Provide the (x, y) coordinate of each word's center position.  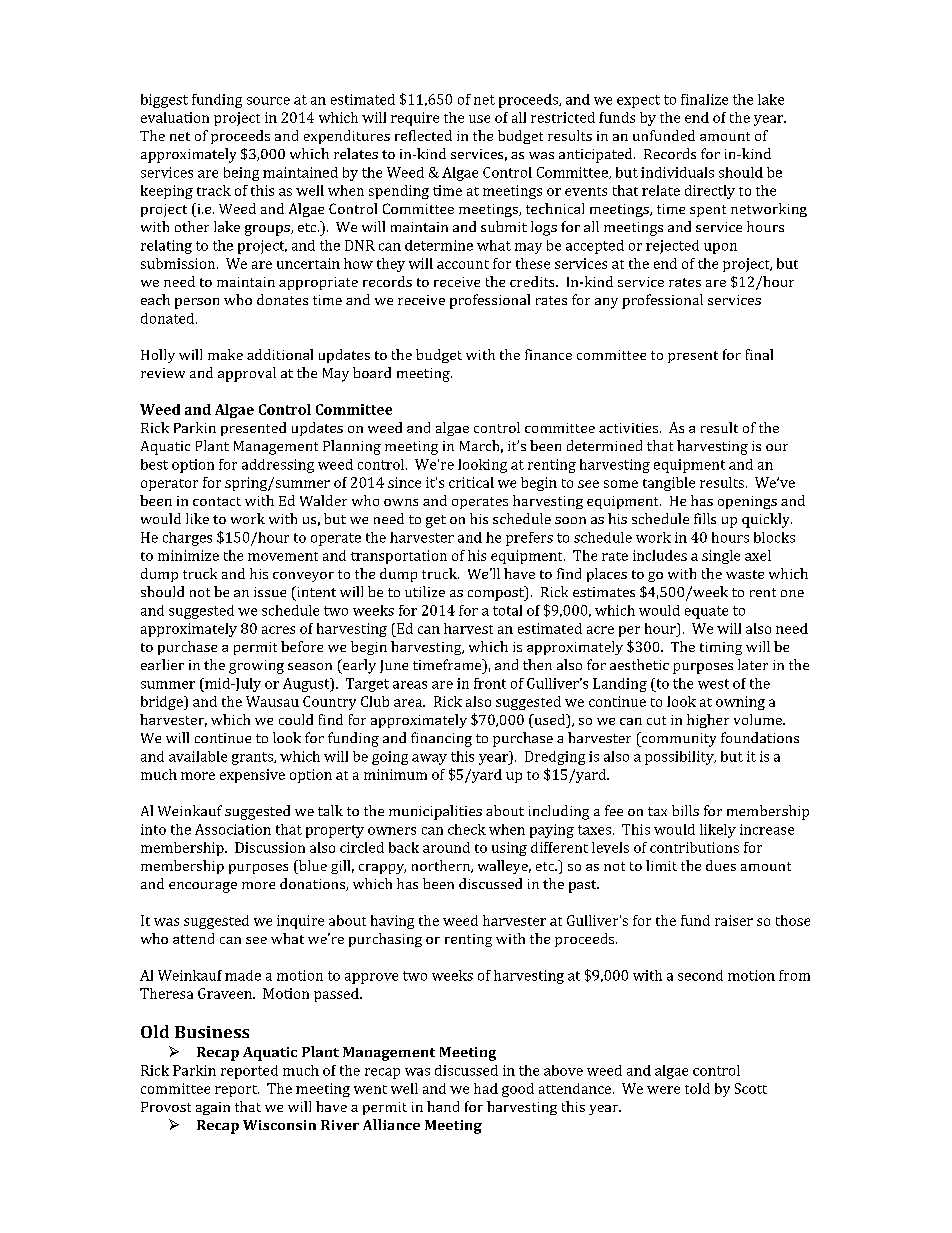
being (241, 174)
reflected (423, 135)
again (213, 1108)
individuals (677, 172)
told (697, 1088)
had (486, 1088)
